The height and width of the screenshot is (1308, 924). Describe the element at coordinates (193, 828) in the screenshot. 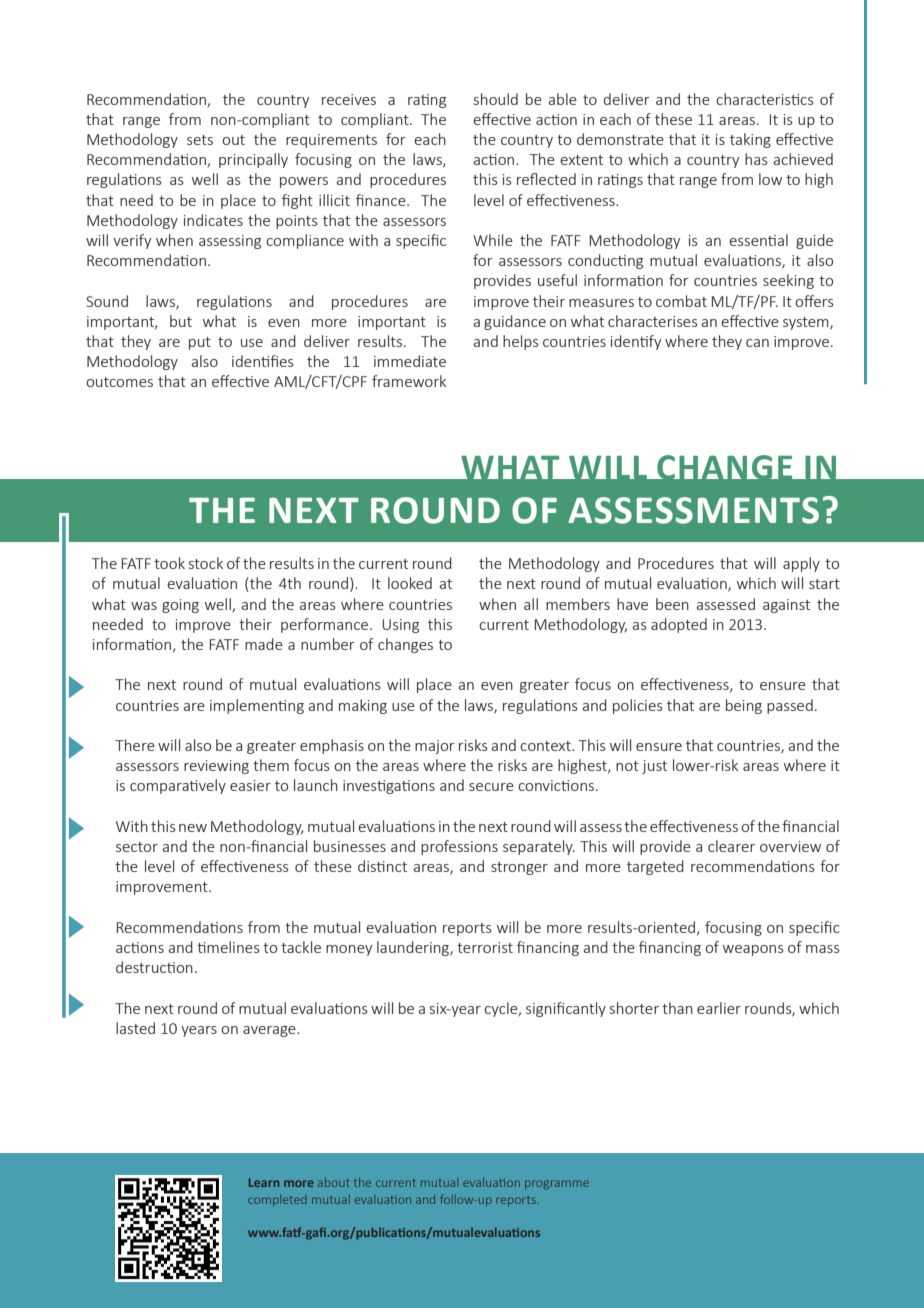

I see `new` at that location.
